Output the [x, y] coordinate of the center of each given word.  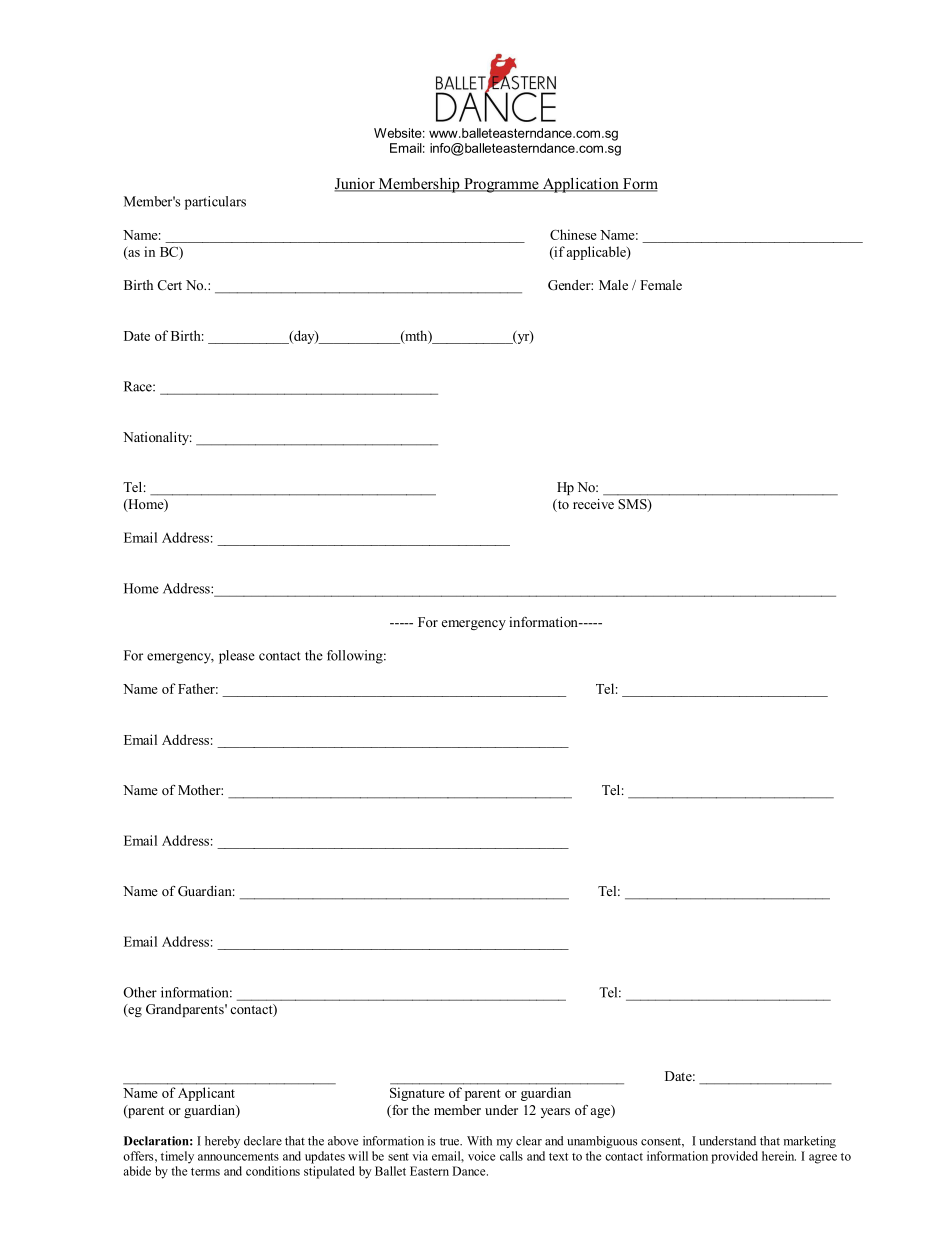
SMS [634, 505]
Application [580, 185]
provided [734, 1157]
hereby [222, 1142]
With [479, 1141]
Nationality [157, 438]
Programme [501, 185]
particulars [215, 203]
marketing [810, 1142]
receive [593, 504]
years [555, 1113]
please [237, 657]
